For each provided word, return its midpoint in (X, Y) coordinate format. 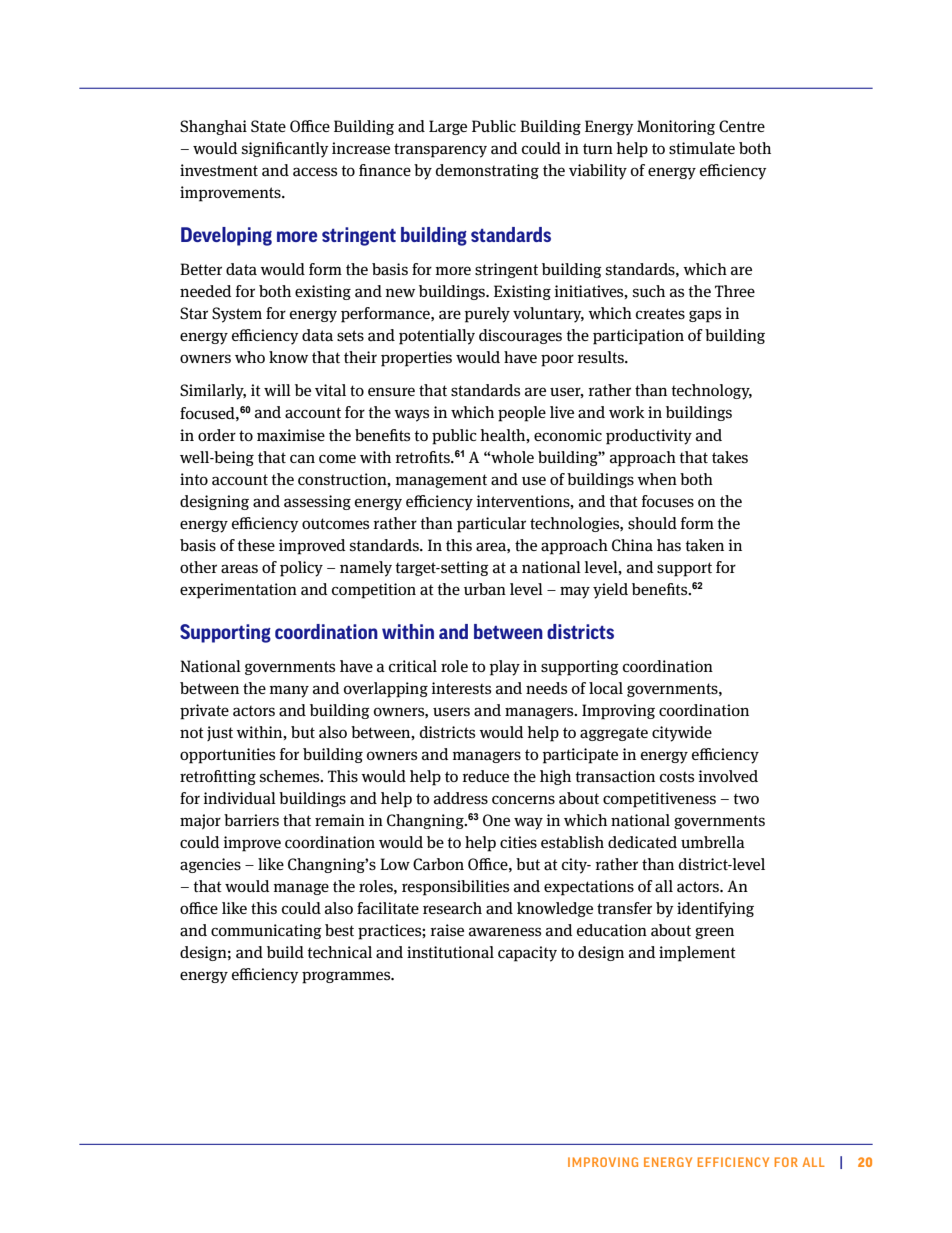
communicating (266, 931)
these (256, 545)
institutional (450, 952)
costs (677, 777)
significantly (285, 150)
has (669, 545)
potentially (437, 337)
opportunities (227, 756)
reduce (485, 776)
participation (638, 337)
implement (697, 954)
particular (491, 525)
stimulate (702, 148)
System (237, 315)
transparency (440, 150)
